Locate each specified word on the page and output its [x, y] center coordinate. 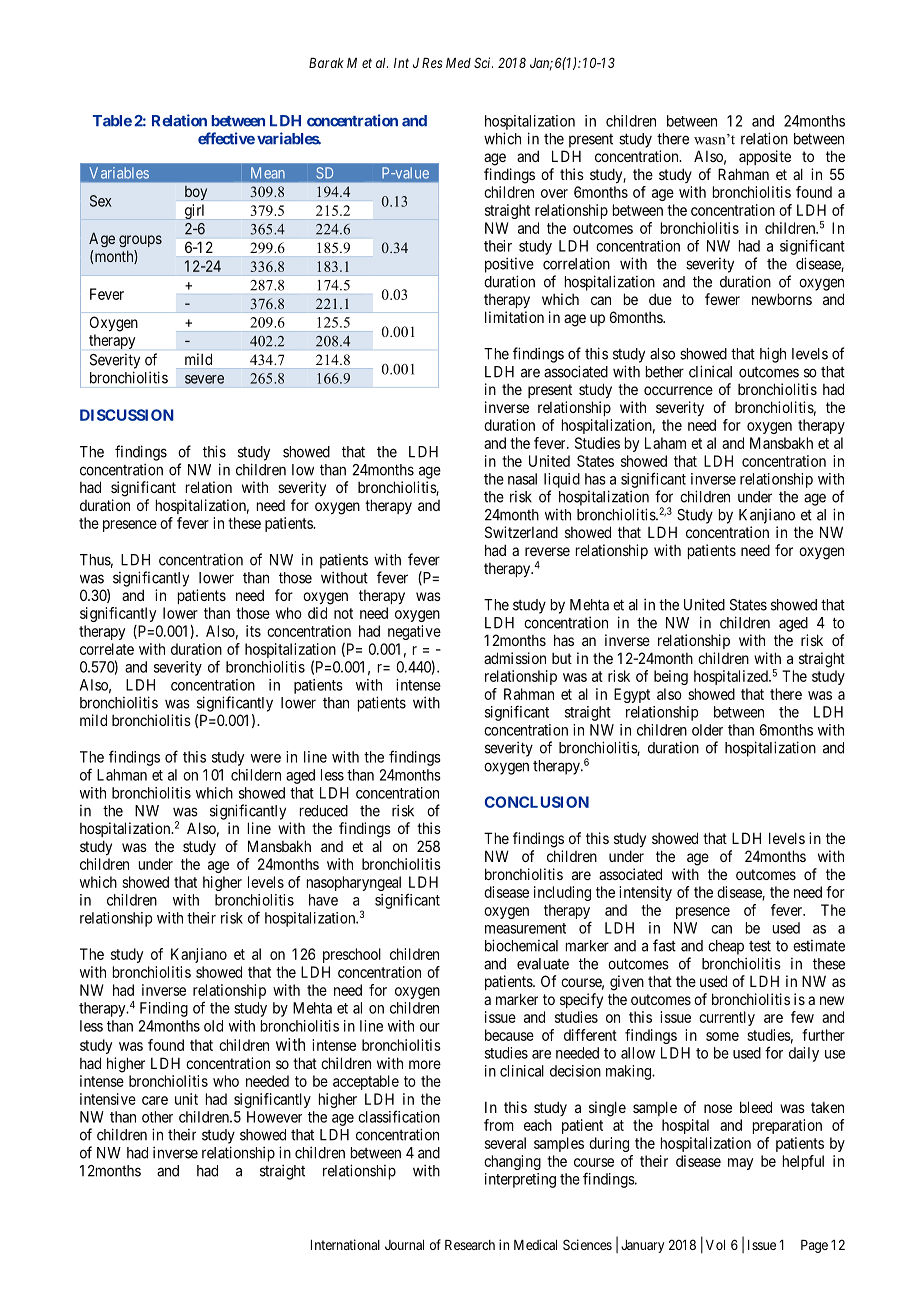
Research [470, 1245]
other [157, 1117]
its [253, 631]
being [671, 677]
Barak [326, 63]
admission [515, 658]
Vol [715, 1245]
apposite [765, 157]
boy [196, 193]
